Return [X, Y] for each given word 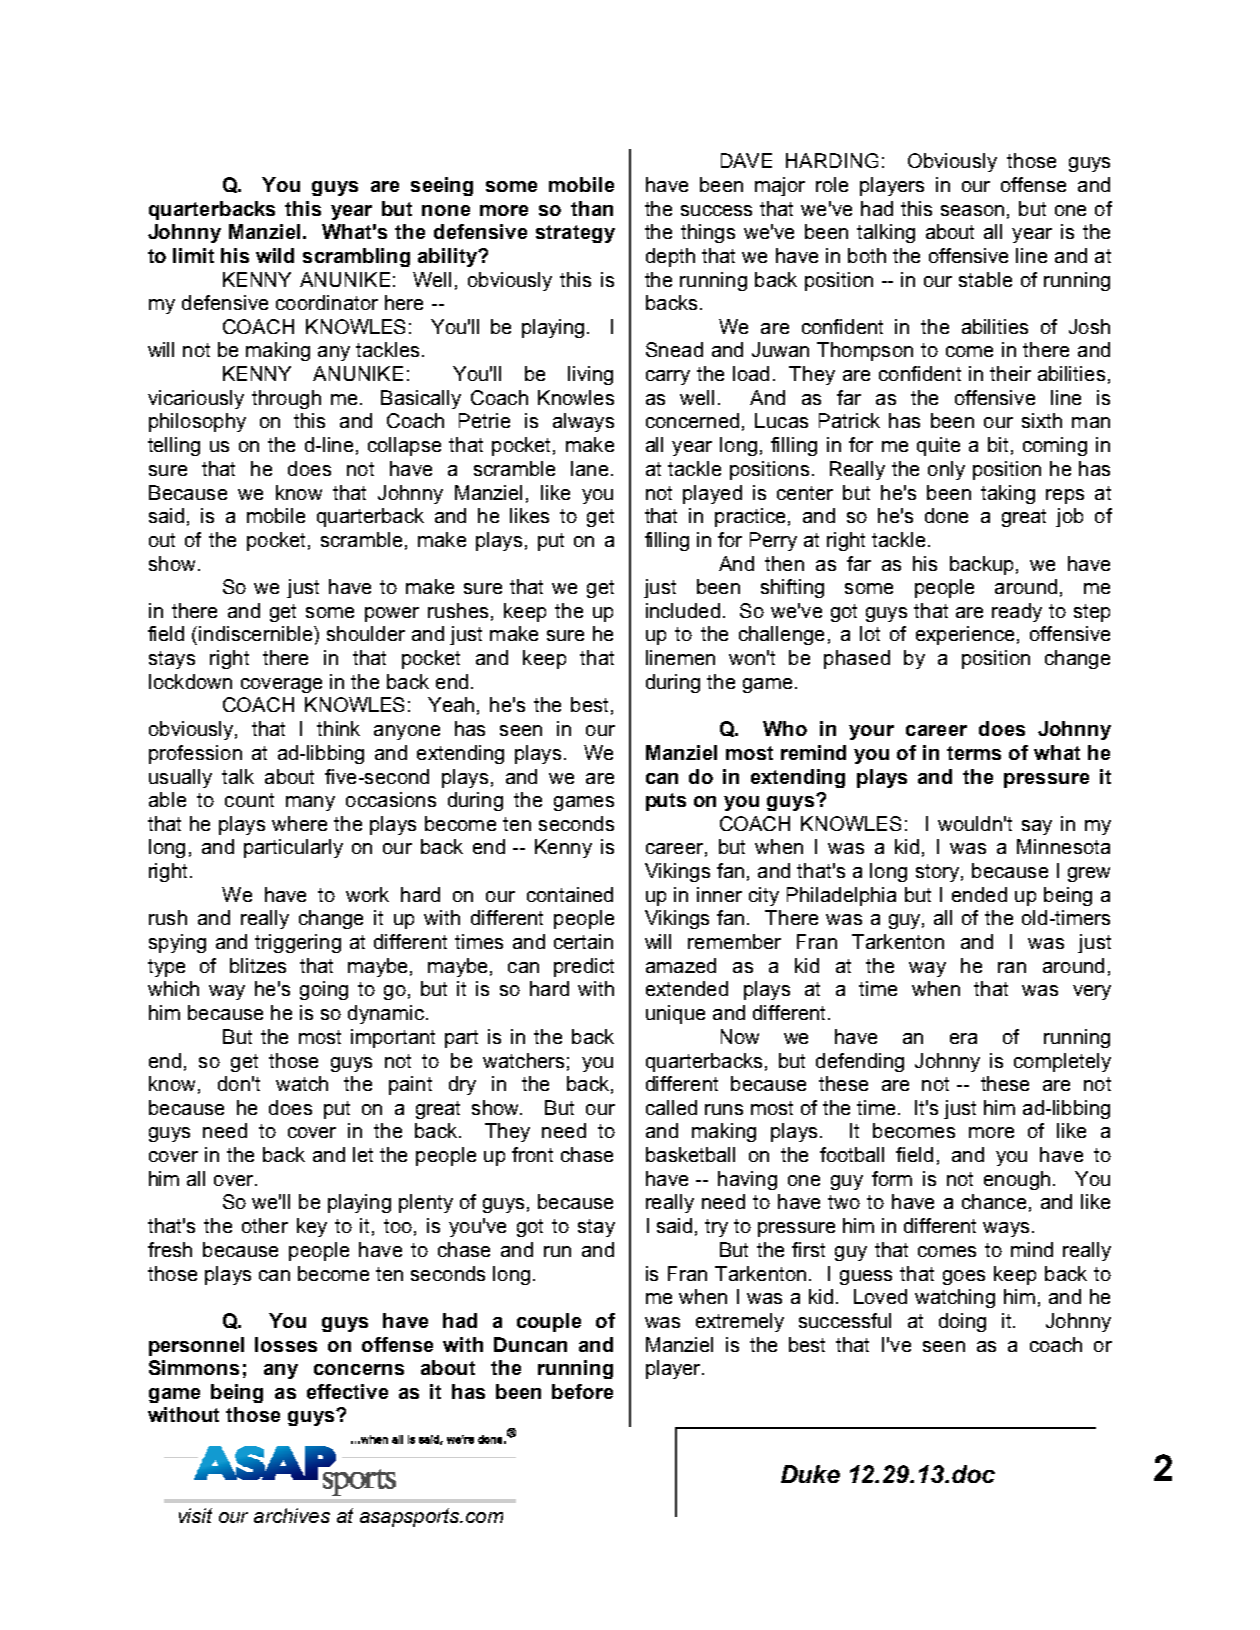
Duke [810, 1474]
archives [292, 1515]
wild [275, 255]
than [592, 208]
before [582, 1391]
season [972, 210]
